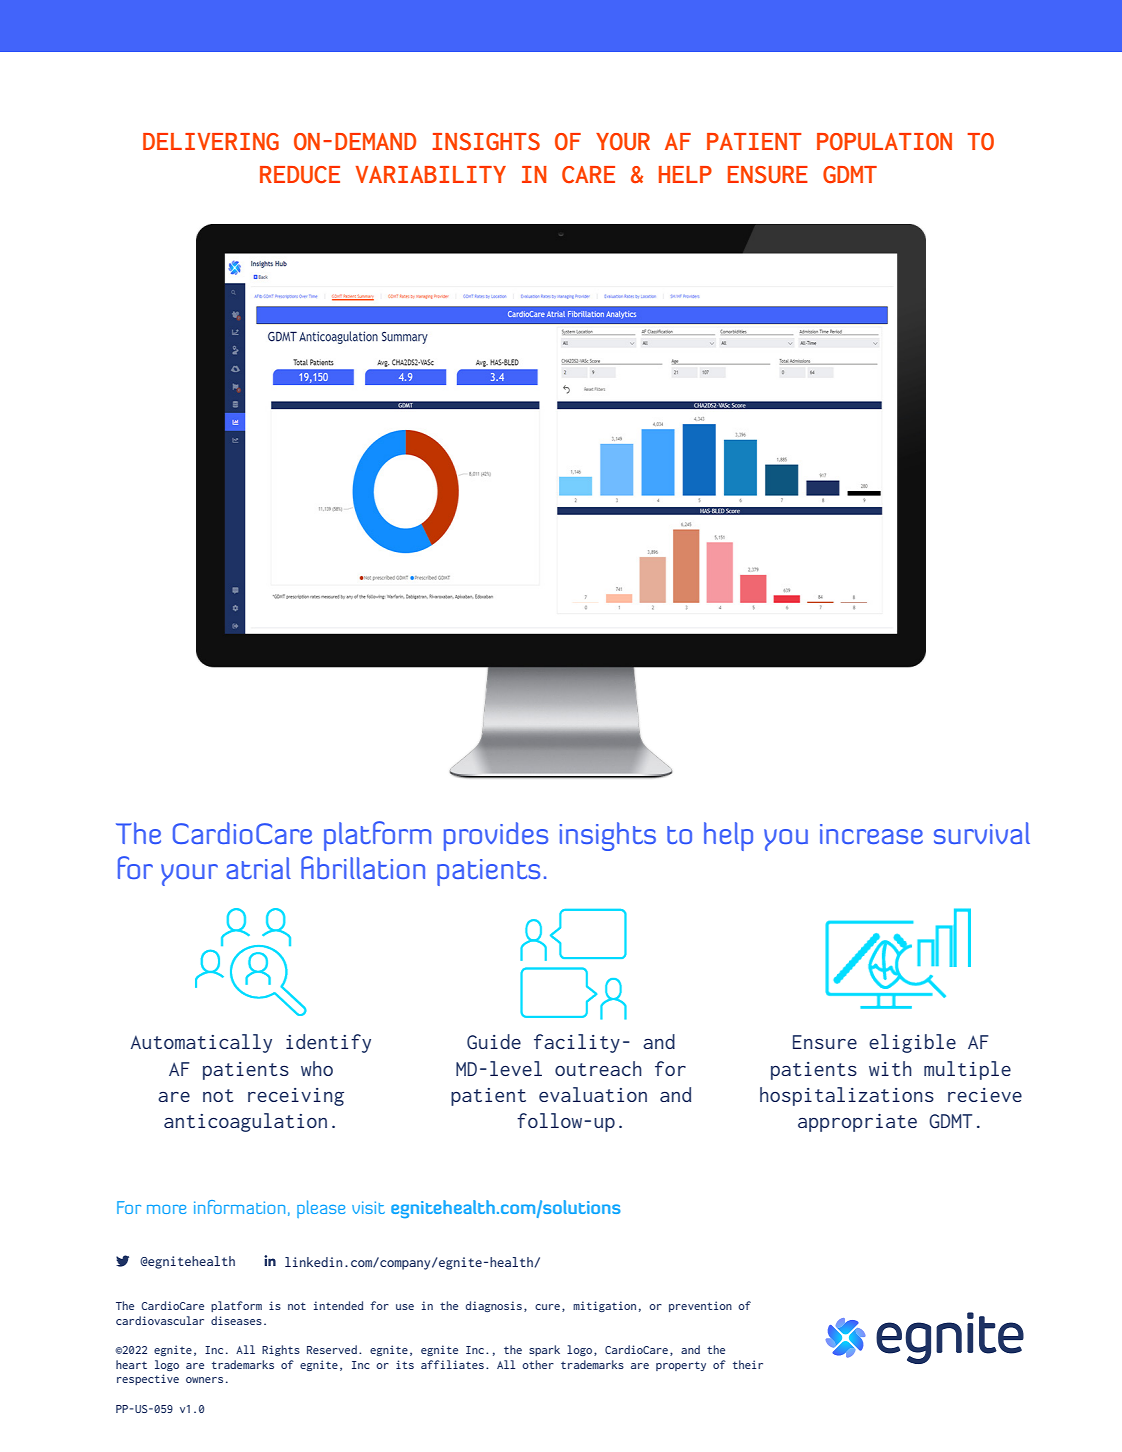 The image size is (1122, 1452). What do you see at coordinates (236, 1320) in the screenshot?
I see `diseases` at bounding box center [236, 1320].
